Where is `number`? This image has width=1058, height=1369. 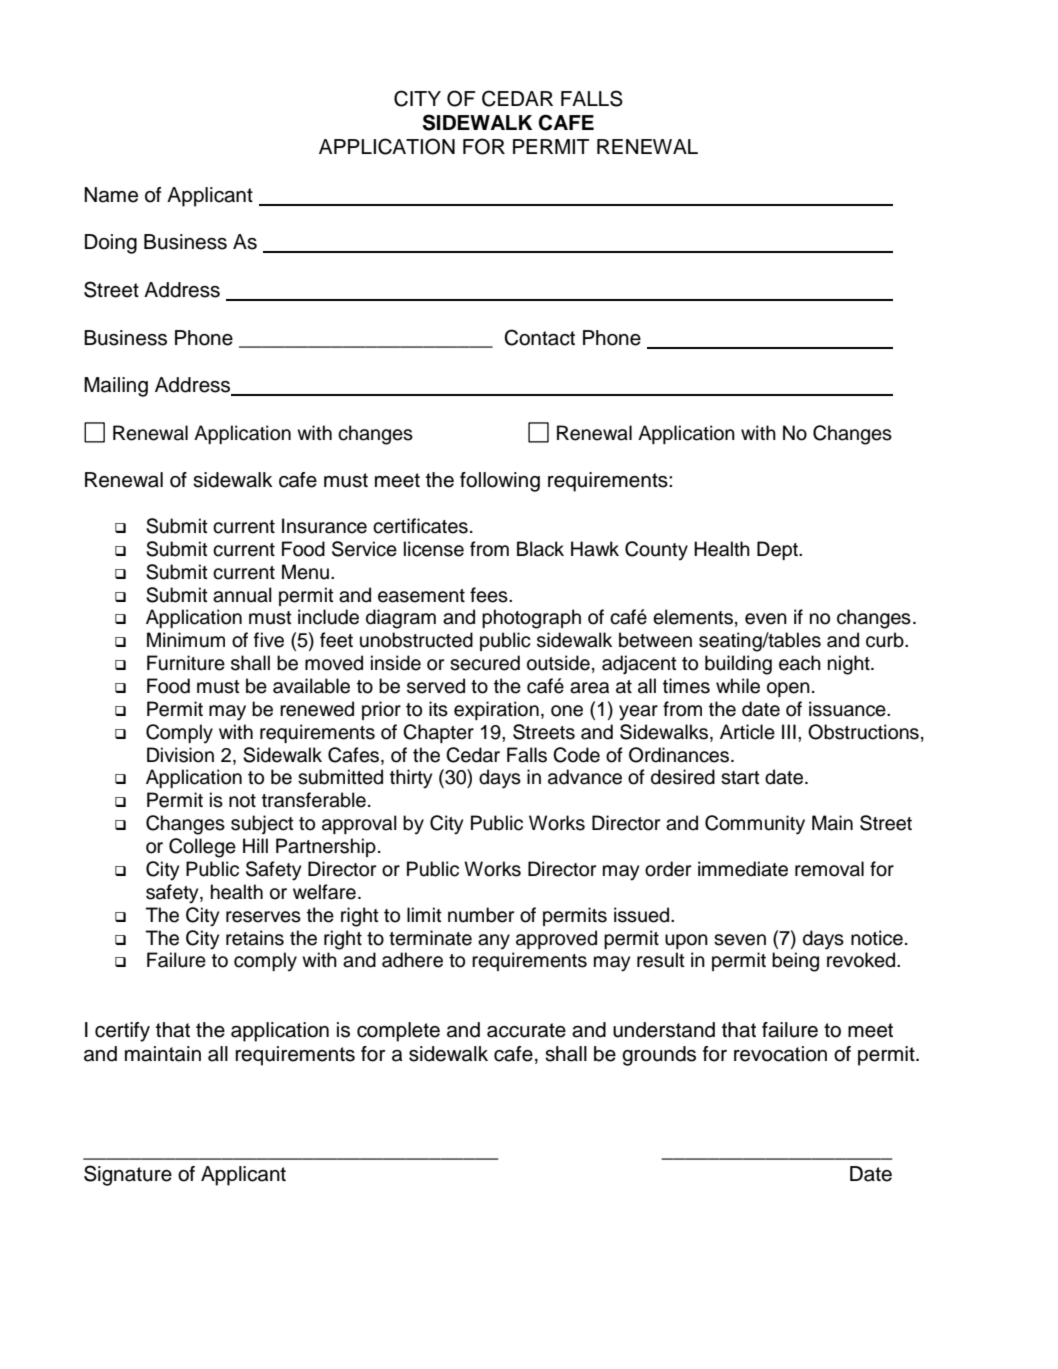
number is located at coordinates (481, 915).
